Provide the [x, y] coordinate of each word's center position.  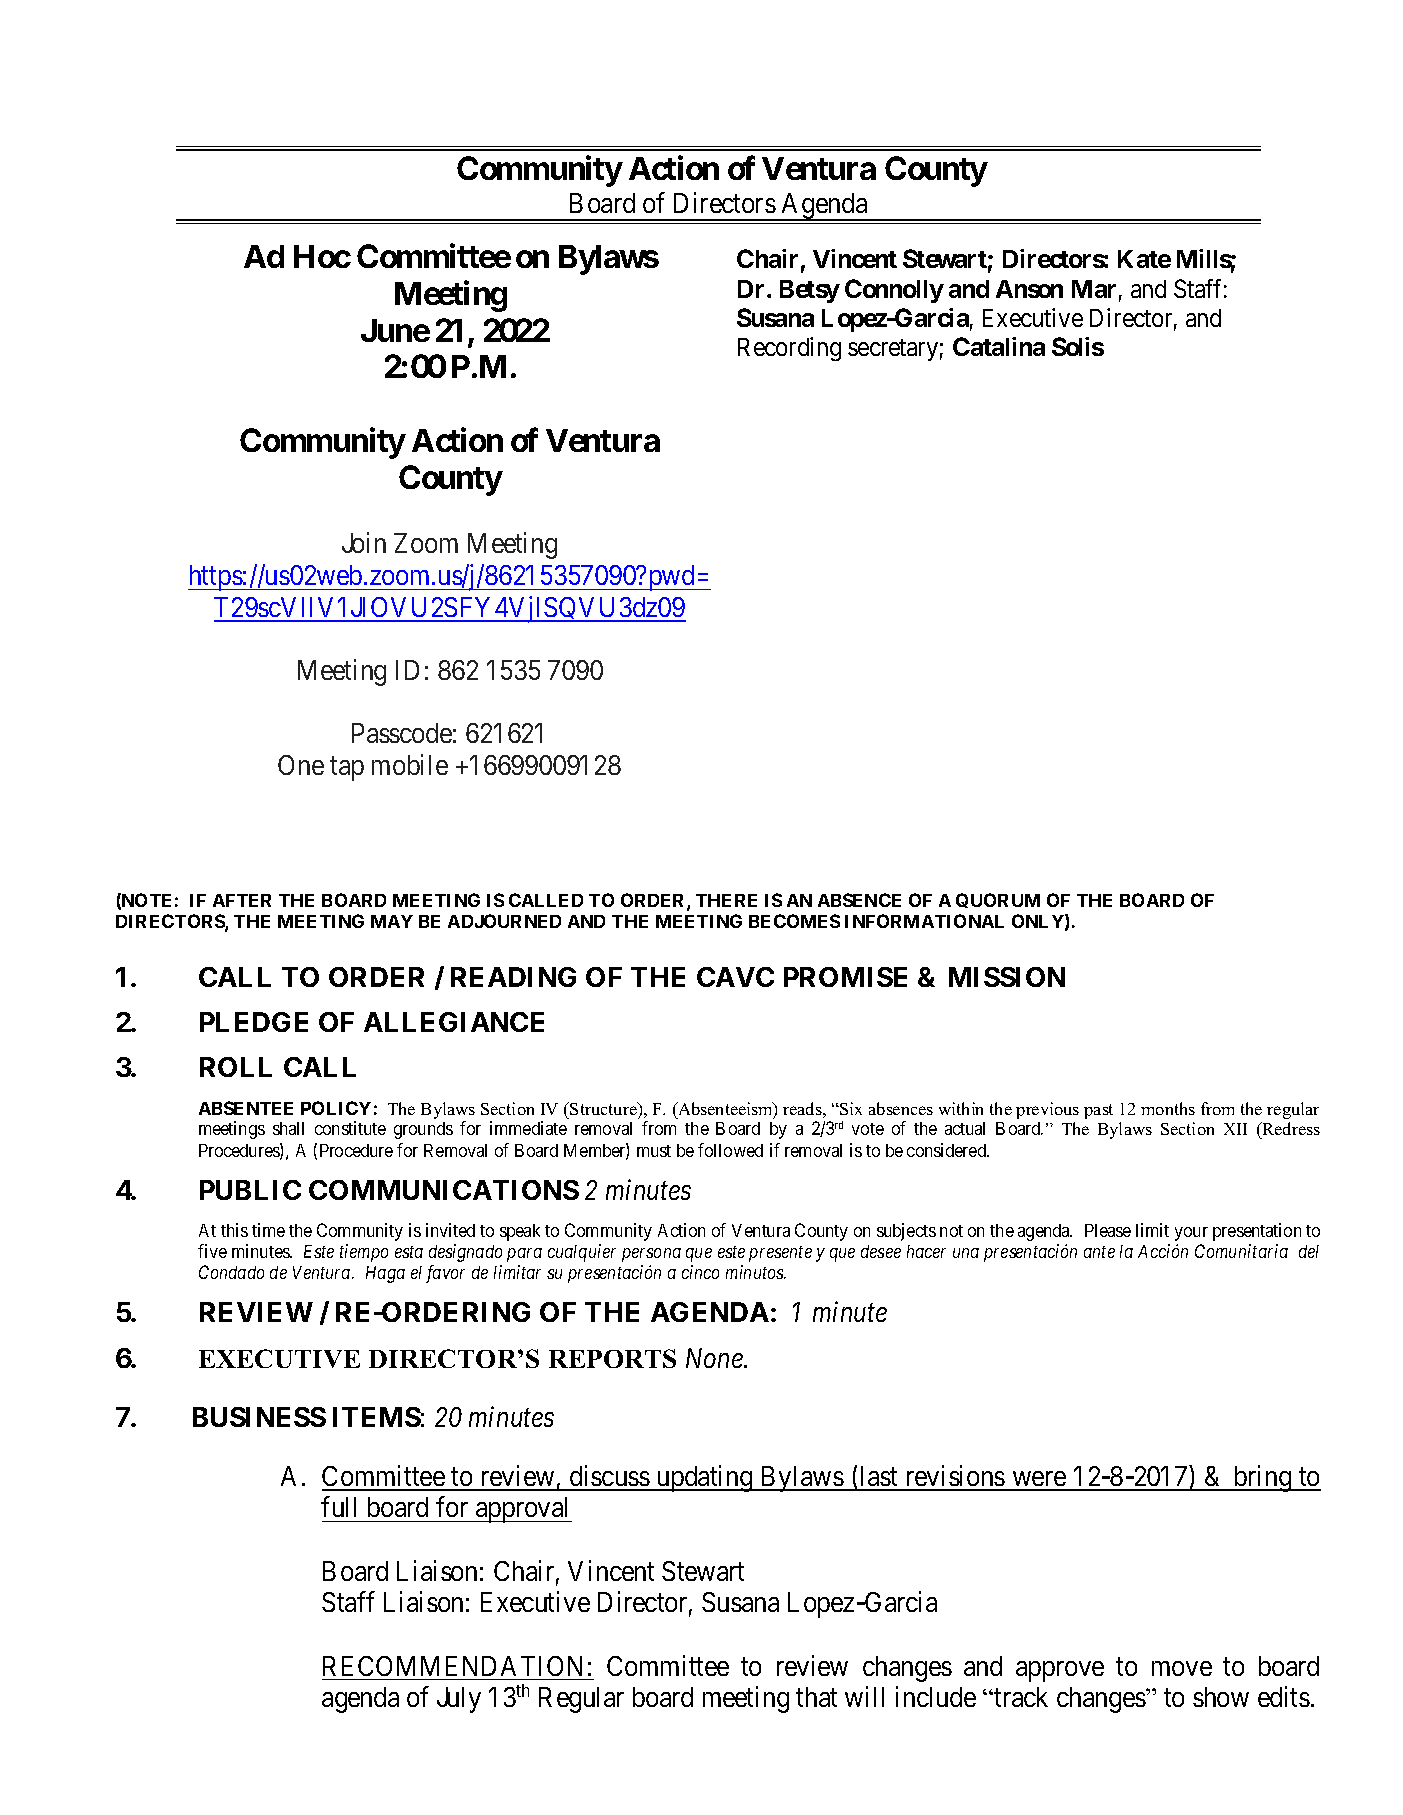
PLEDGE [254, 1022]
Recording [789, 349]
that [816, 1697]
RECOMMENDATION [452, 1666]
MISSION [1007, 977]
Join [364, 543]
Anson [1029, 289]
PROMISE [845, 977]
